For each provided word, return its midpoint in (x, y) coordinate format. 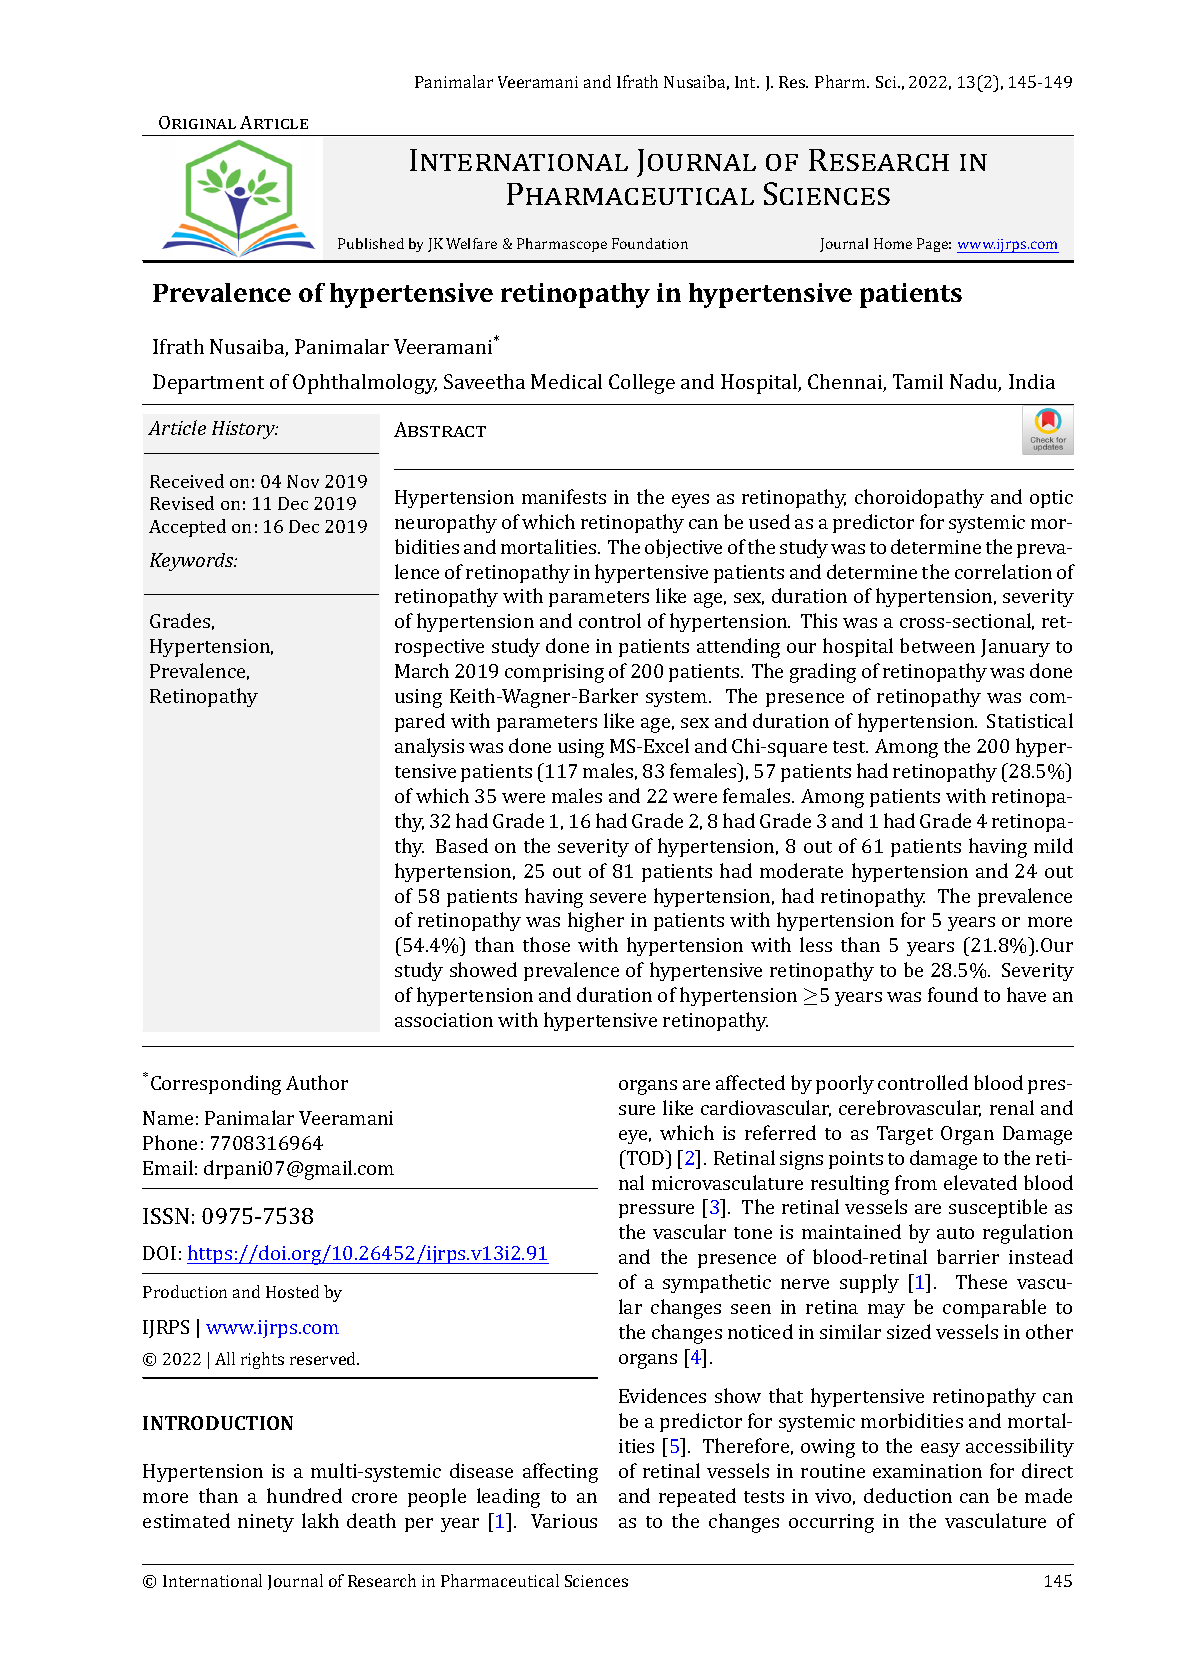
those (546, 944)
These (981, 1281)
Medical (566, 381)
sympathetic (717, 1283)
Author (317, 1082)
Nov (303, 481)
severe (618, 898)
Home (893, 243)
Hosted (292, 1291)
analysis (429, 747)
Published (371, 243)
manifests (564, 496)
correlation (1003, 571)
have (1026, 994)
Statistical (1030, 720)
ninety (266, 1523)
